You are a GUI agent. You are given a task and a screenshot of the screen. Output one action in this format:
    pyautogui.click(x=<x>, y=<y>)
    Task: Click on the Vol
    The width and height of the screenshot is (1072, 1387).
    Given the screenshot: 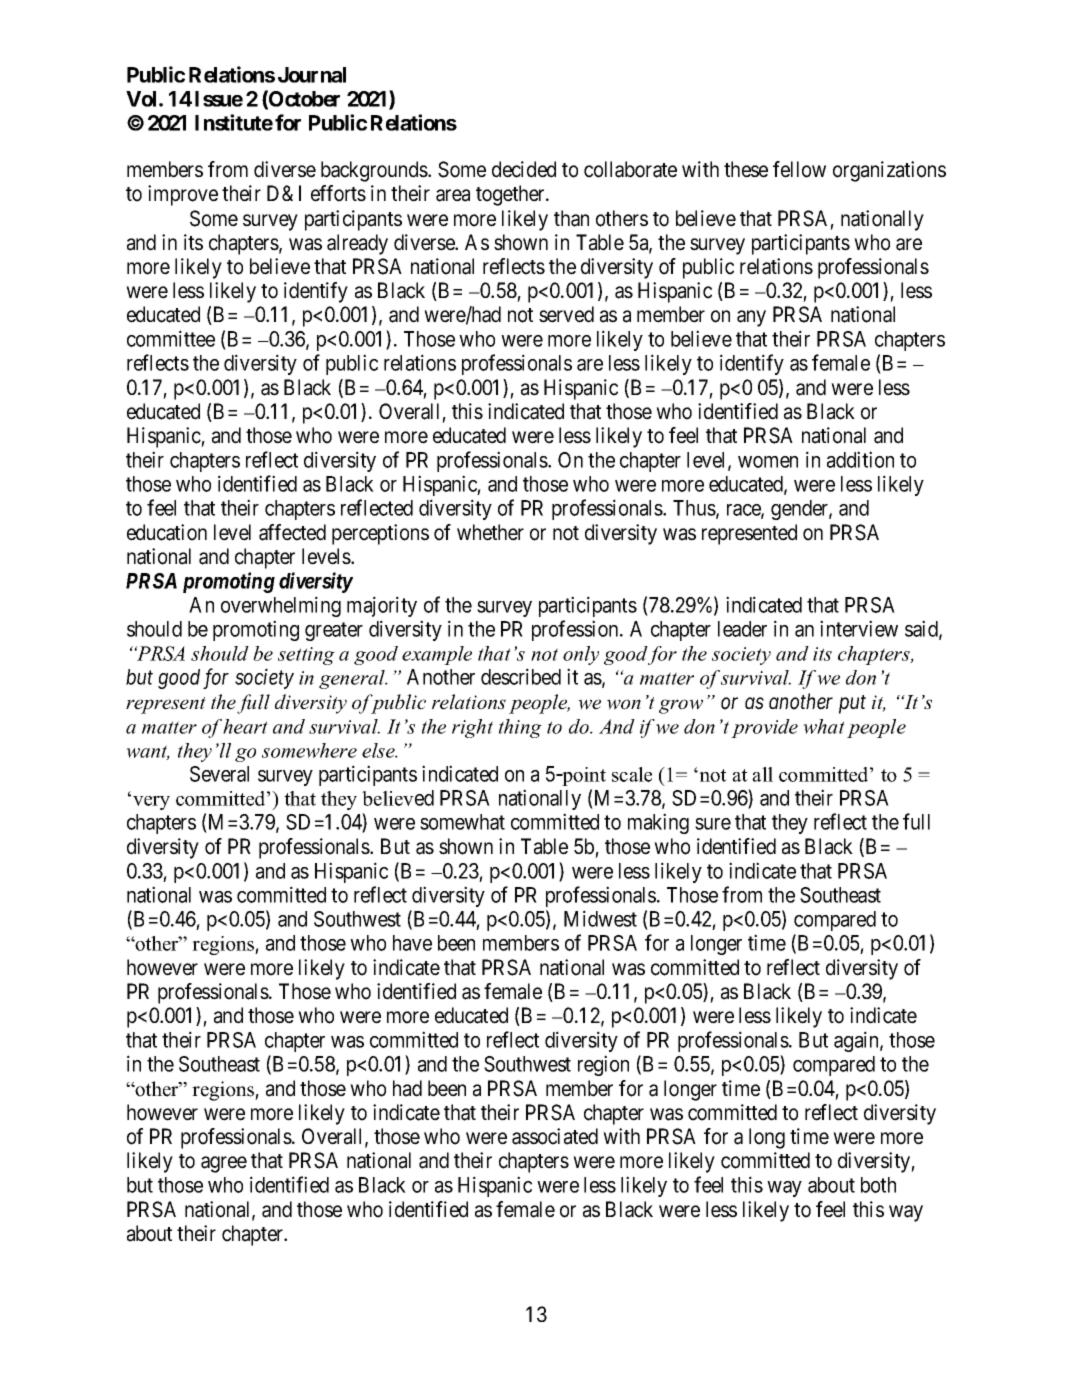 What is the action you would take?
    pyautogui.click(x=143, y=99)
